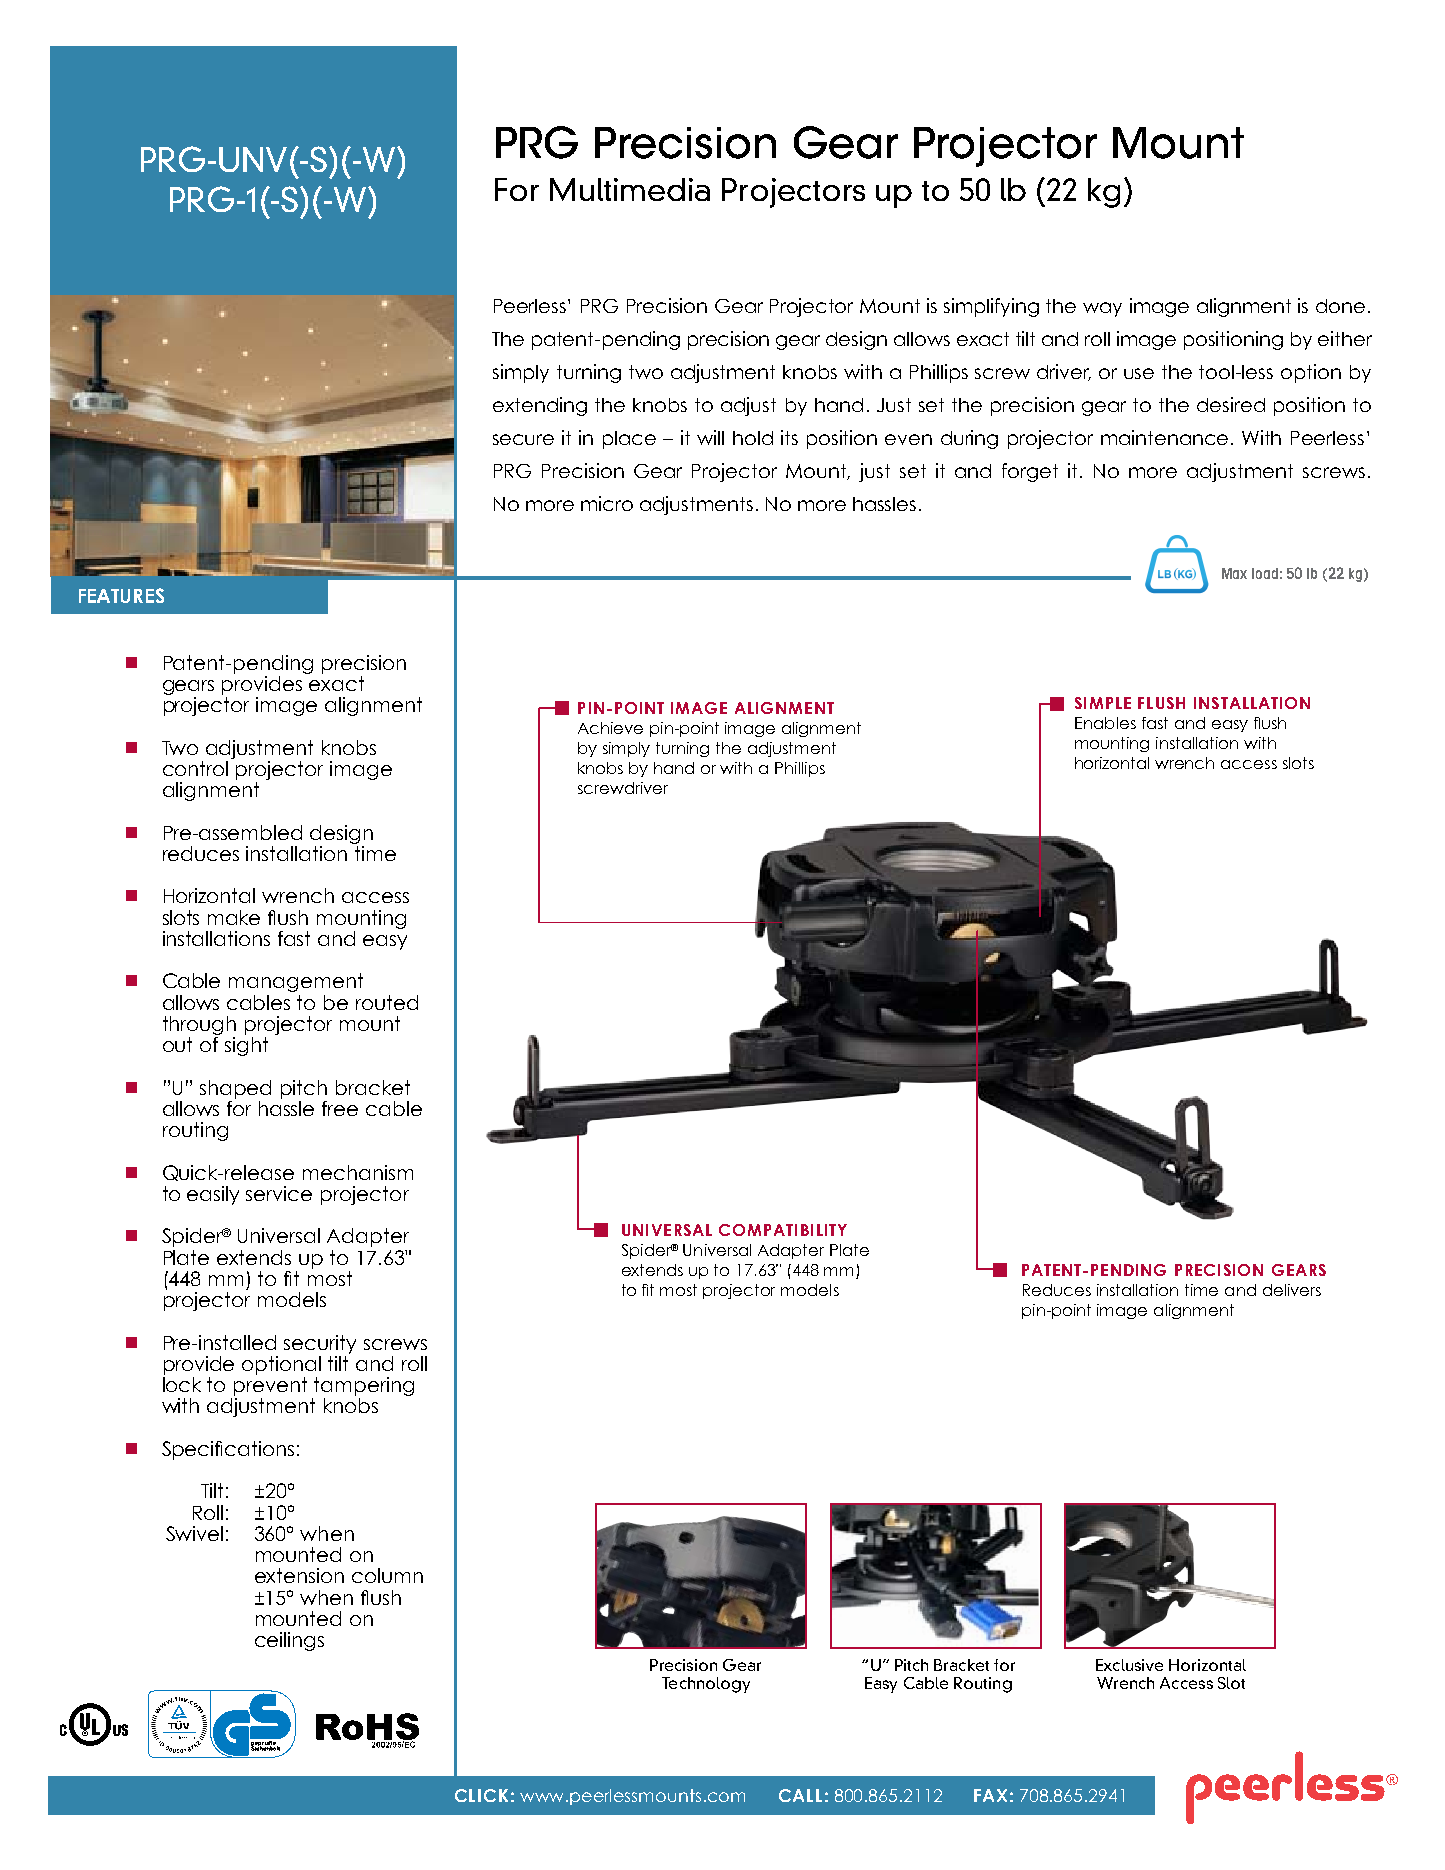 This screenshot has width=1445, height=1870. Describe the element at coordinates (1129, 1665) in the screenshot. I see `Exclusive` at that location.
